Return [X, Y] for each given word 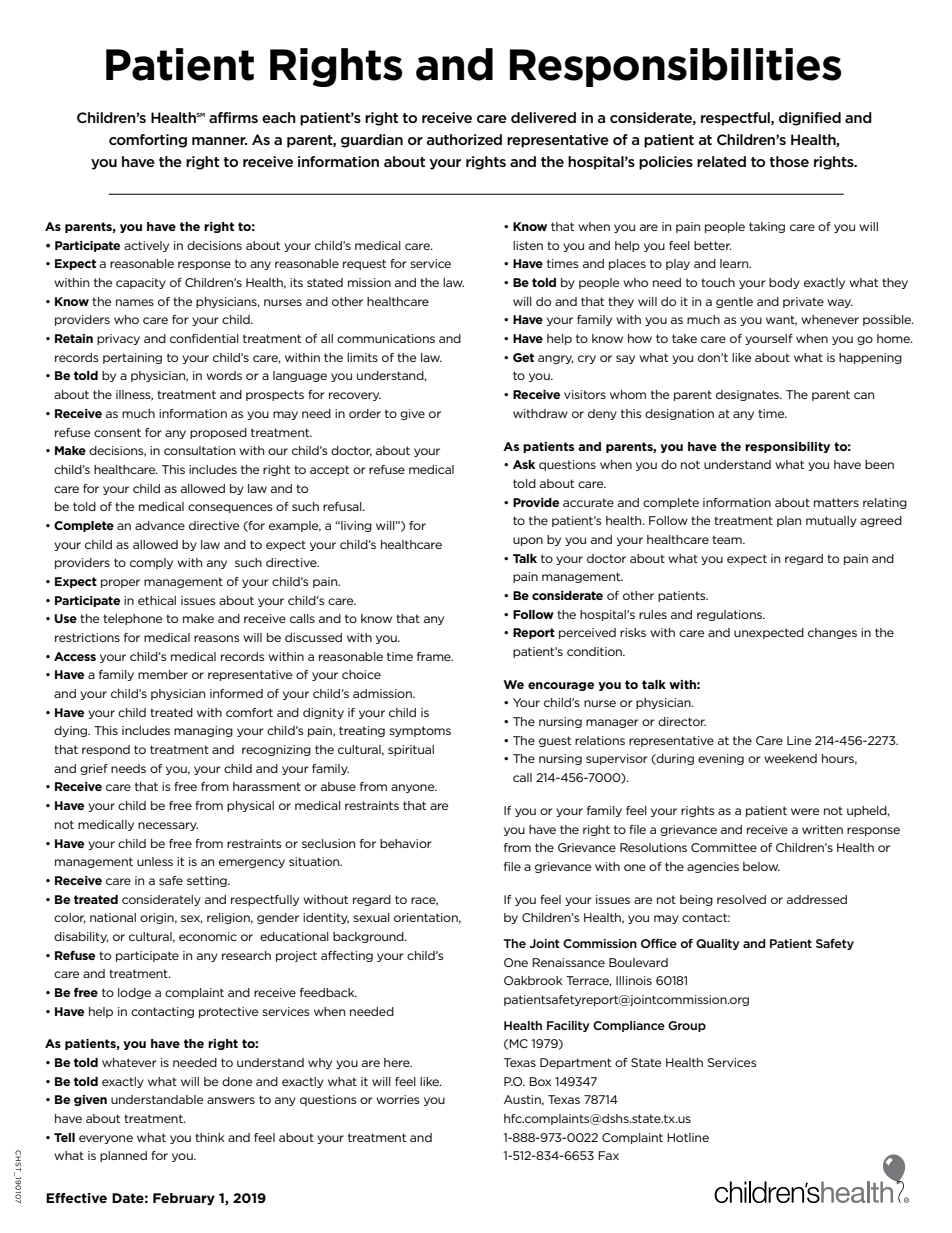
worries [398, 1099]
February [184, 1199]
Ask [524, 464]
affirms [233, 117]
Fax [608, 1155]
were [805, 811]
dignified [810, 119]
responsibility [787, 447]
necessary [168, 826]
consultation [199, 450]
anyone [414, 788]
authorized [464, 139]
